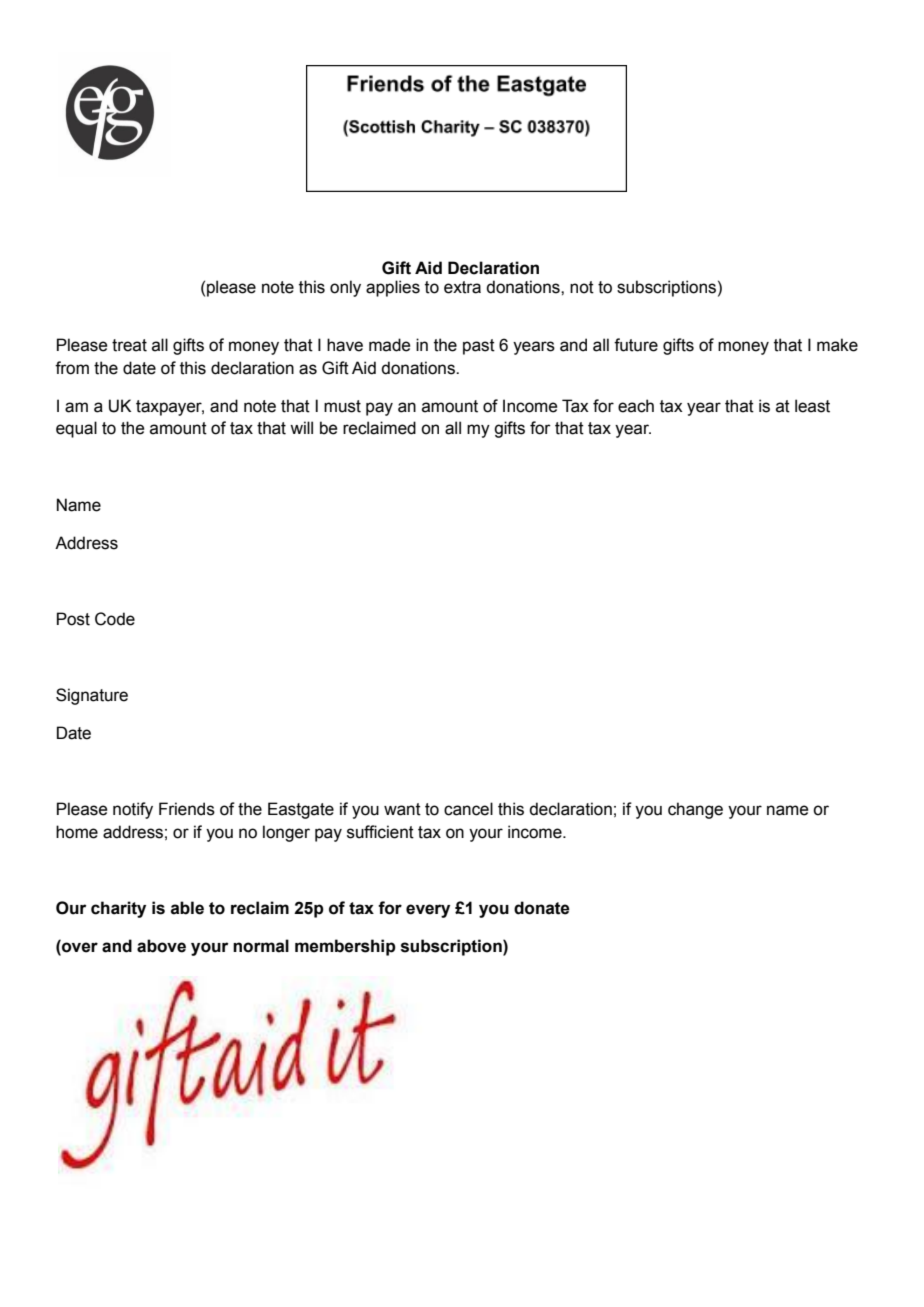  What do you see at coordinates (161, 946) in the page?
I see `above` at bounding box center [161, 946].
